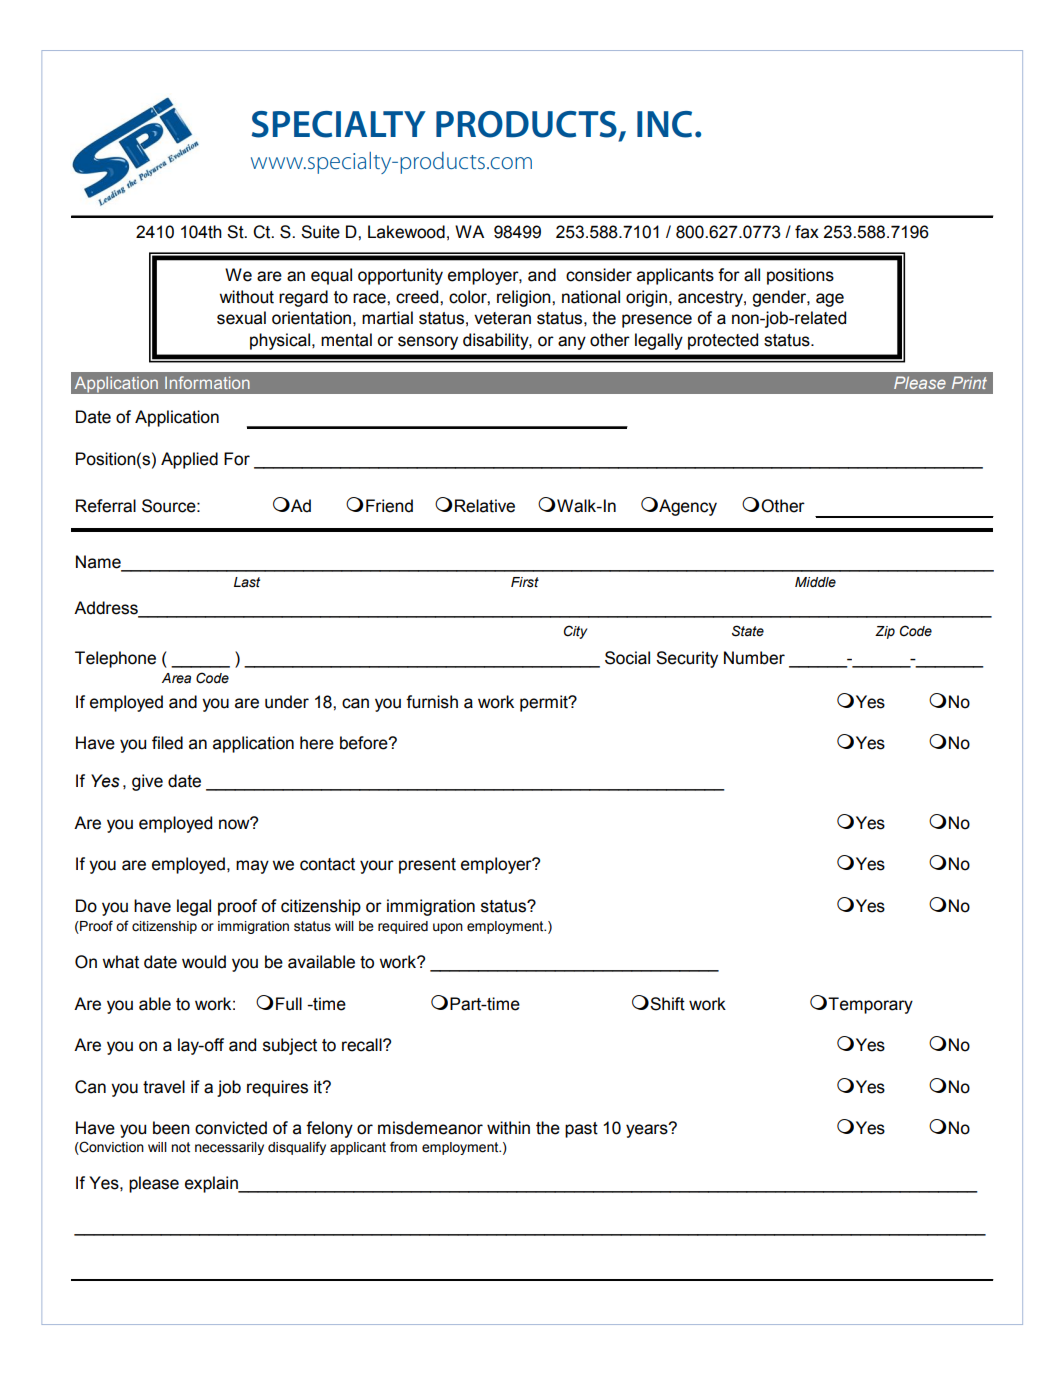  Describe the element at coordinates (969, 382) in the screenshot. I see `Print` at that location.
